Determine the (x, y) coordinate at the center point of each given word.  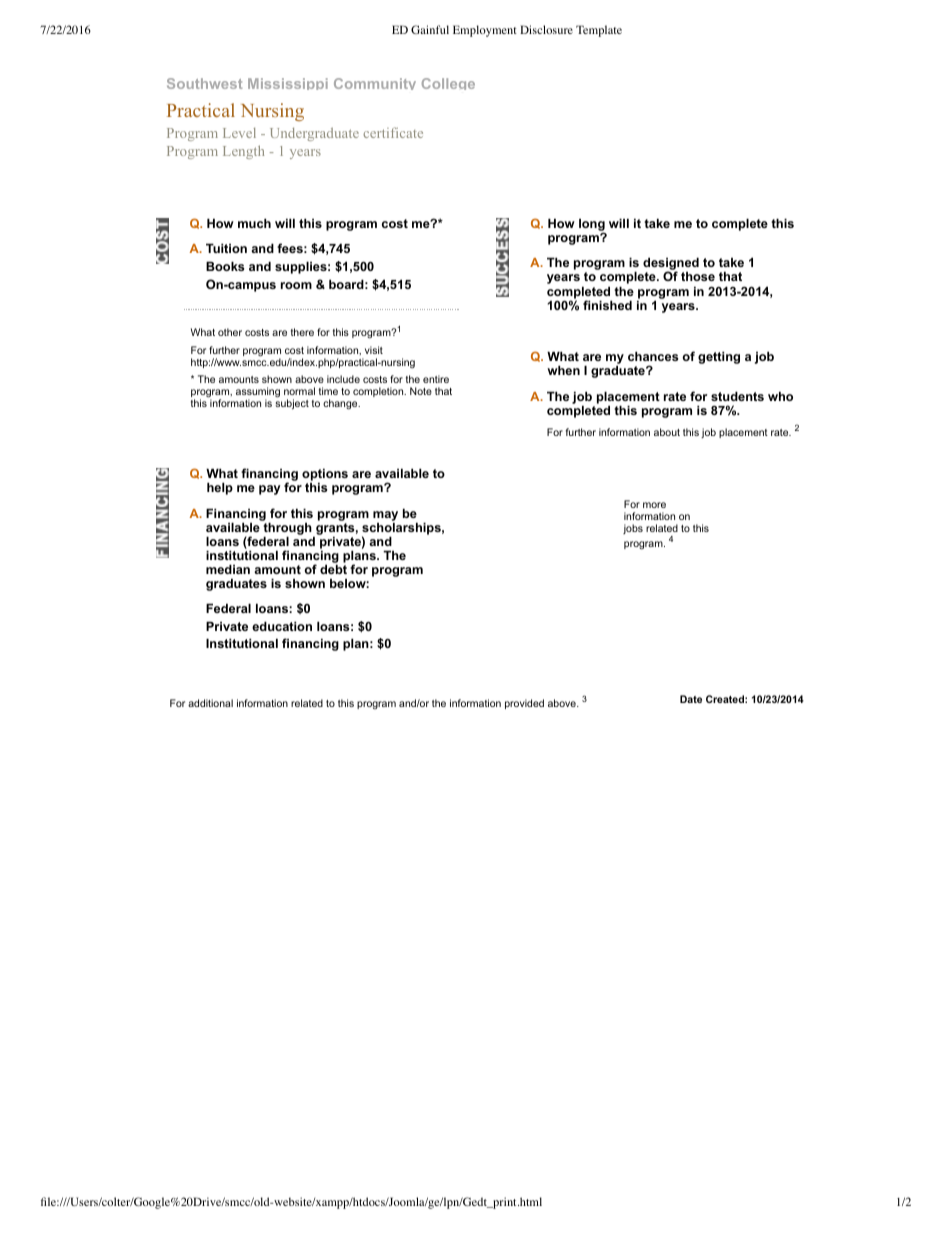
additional (210, 703)
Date (691, 699)
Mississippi (288, 84)
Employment (485, 31)
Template (599, 31)
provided (524, 704)
